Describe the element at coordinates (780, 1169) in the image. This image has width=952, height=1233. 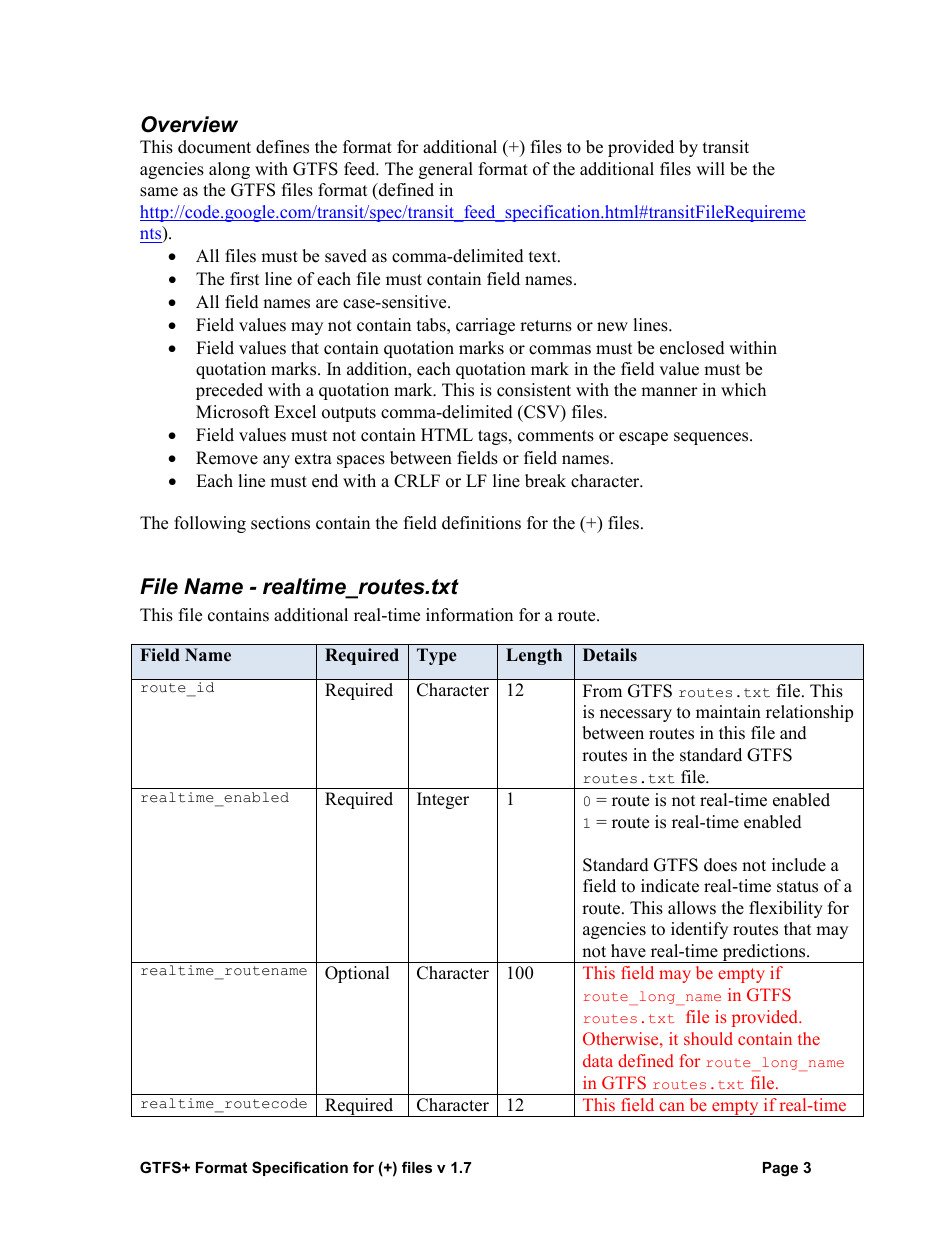
I see `Page` at that location.
